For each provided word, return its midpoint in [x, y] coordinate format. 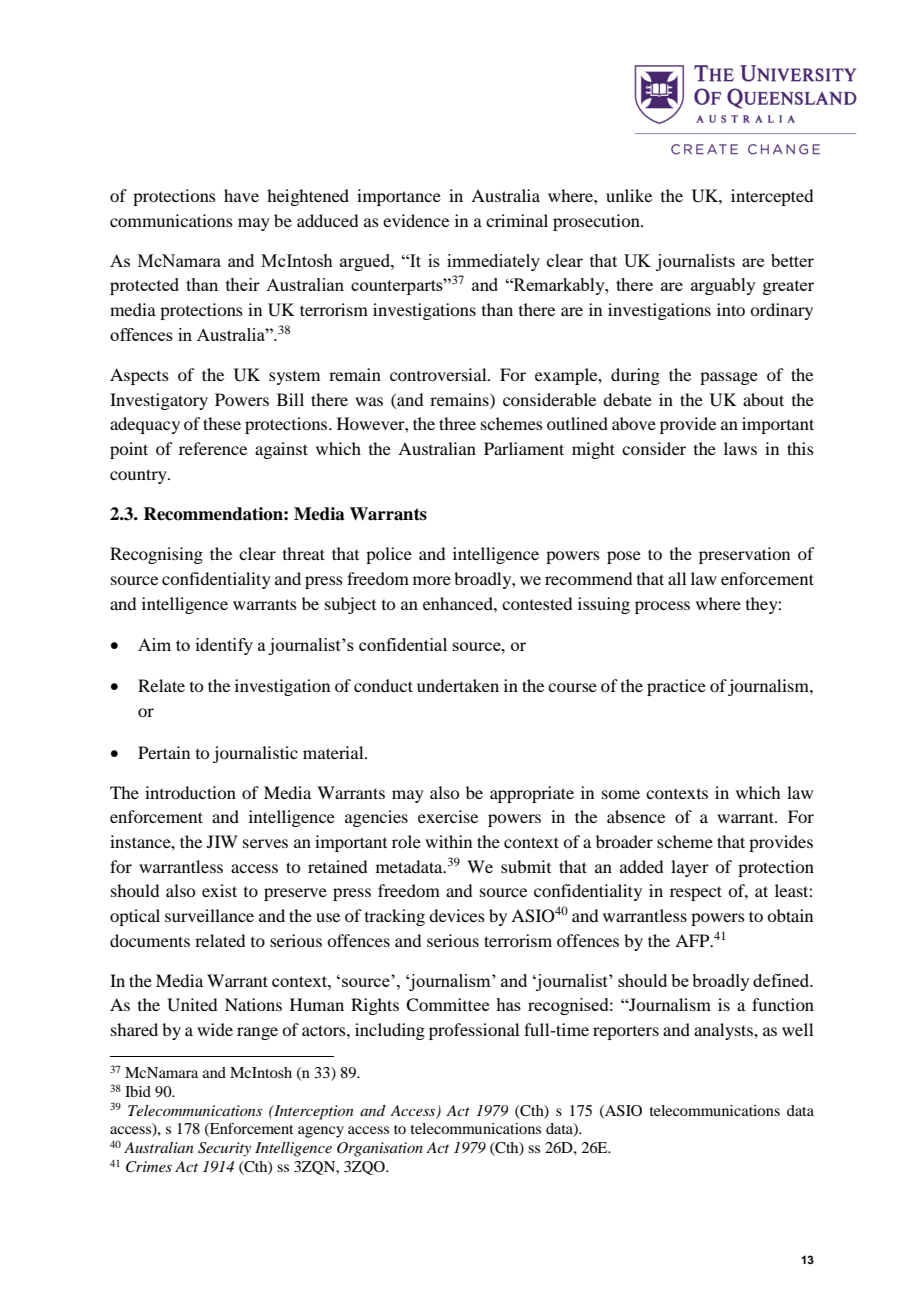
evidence [416, 220]
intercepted [772, 197]
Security [224, 1149]
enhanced [459, 603]
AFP [693, 940]
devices [457, 915]
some [621, 794]
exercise [448, 816]
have [241, 195]
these [222, 423]
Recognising [156, 555]
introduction [190, 792]
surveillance [209, 915]
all [677, 578]
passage [729, 378]
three [457, 423]
